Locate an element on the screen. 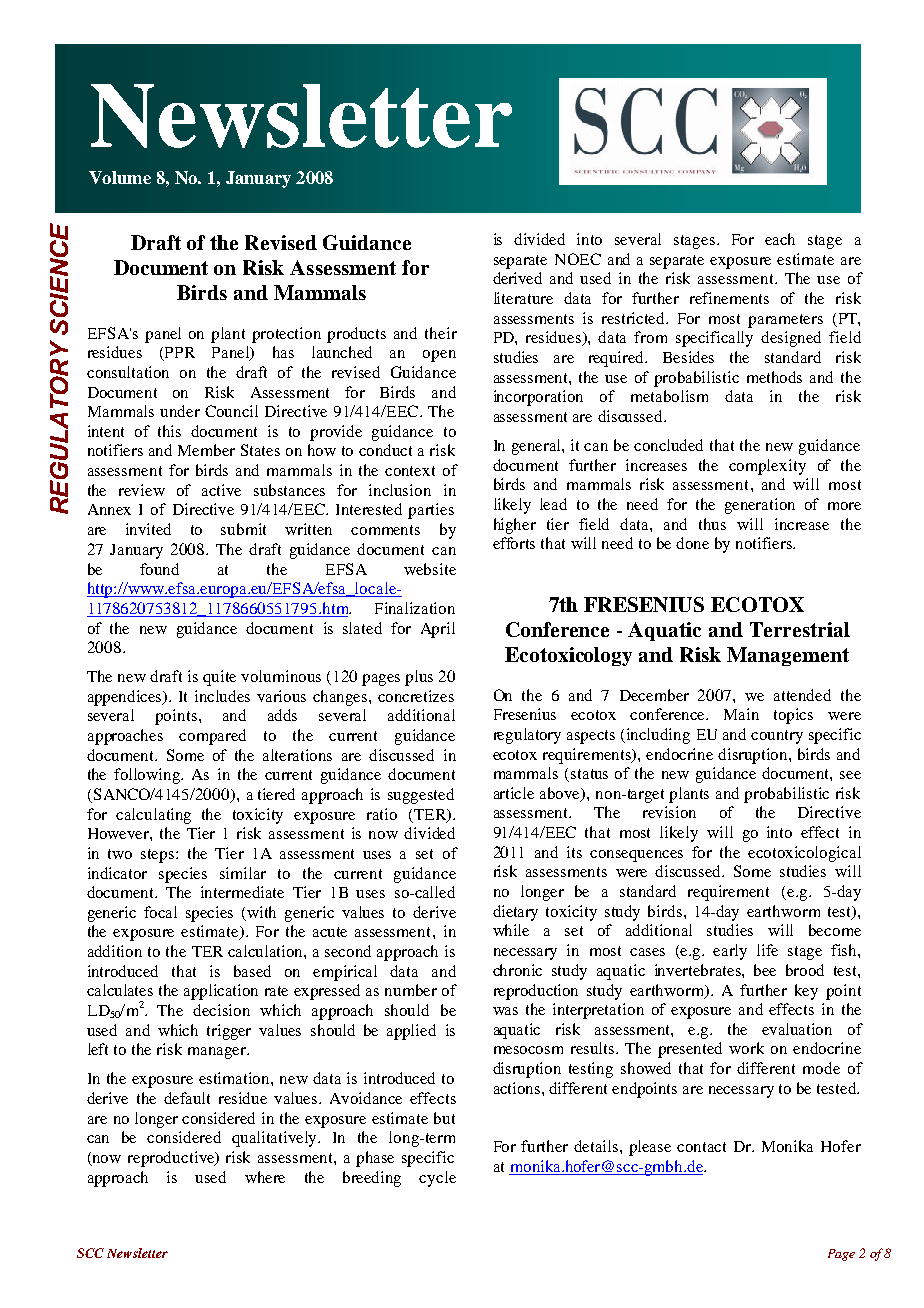 The image size is (924, 1308). focal is located at coordinates (160, 912).
